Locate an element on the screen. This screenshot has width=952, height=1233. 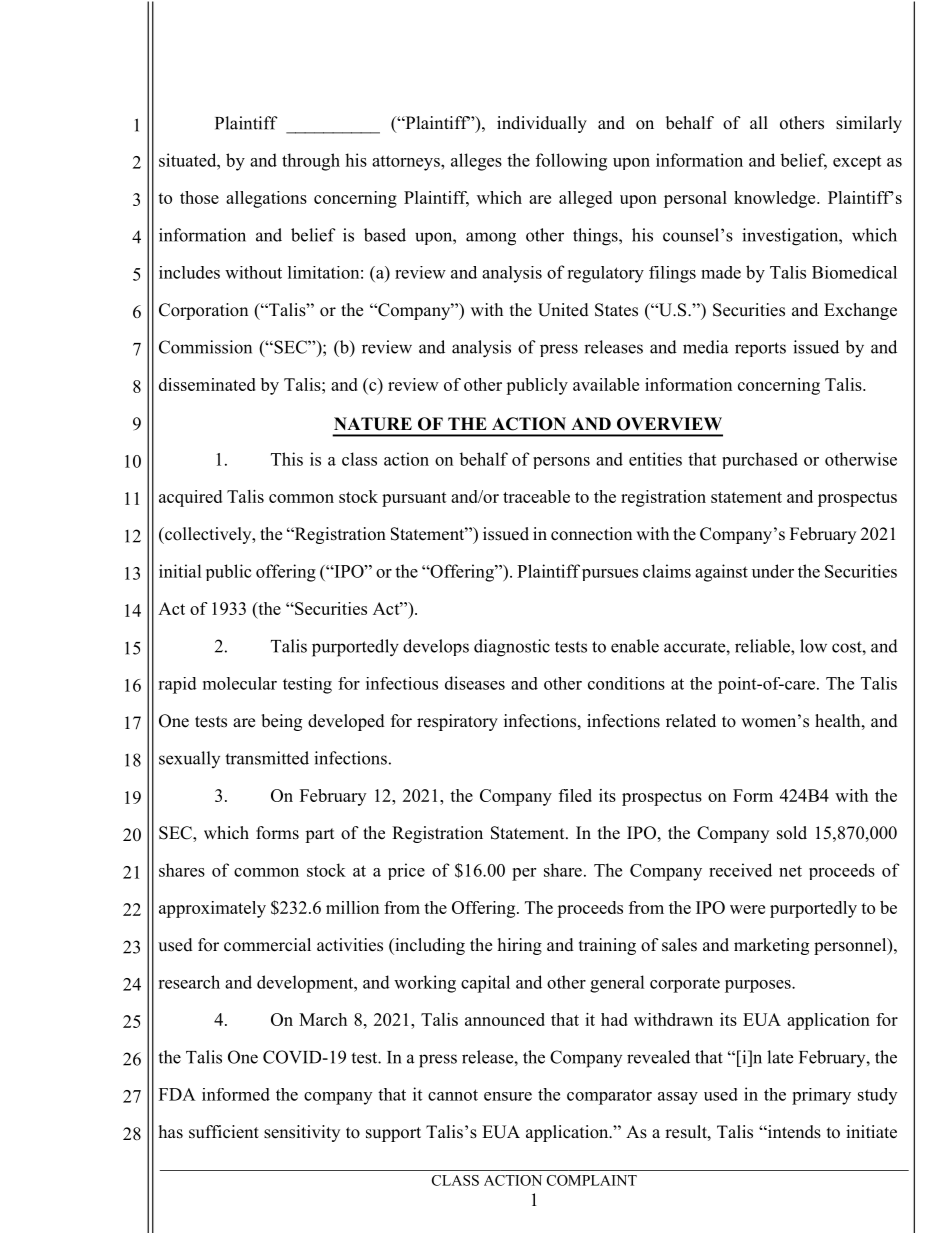
diagnostic is located at coordinates (512, 648).
